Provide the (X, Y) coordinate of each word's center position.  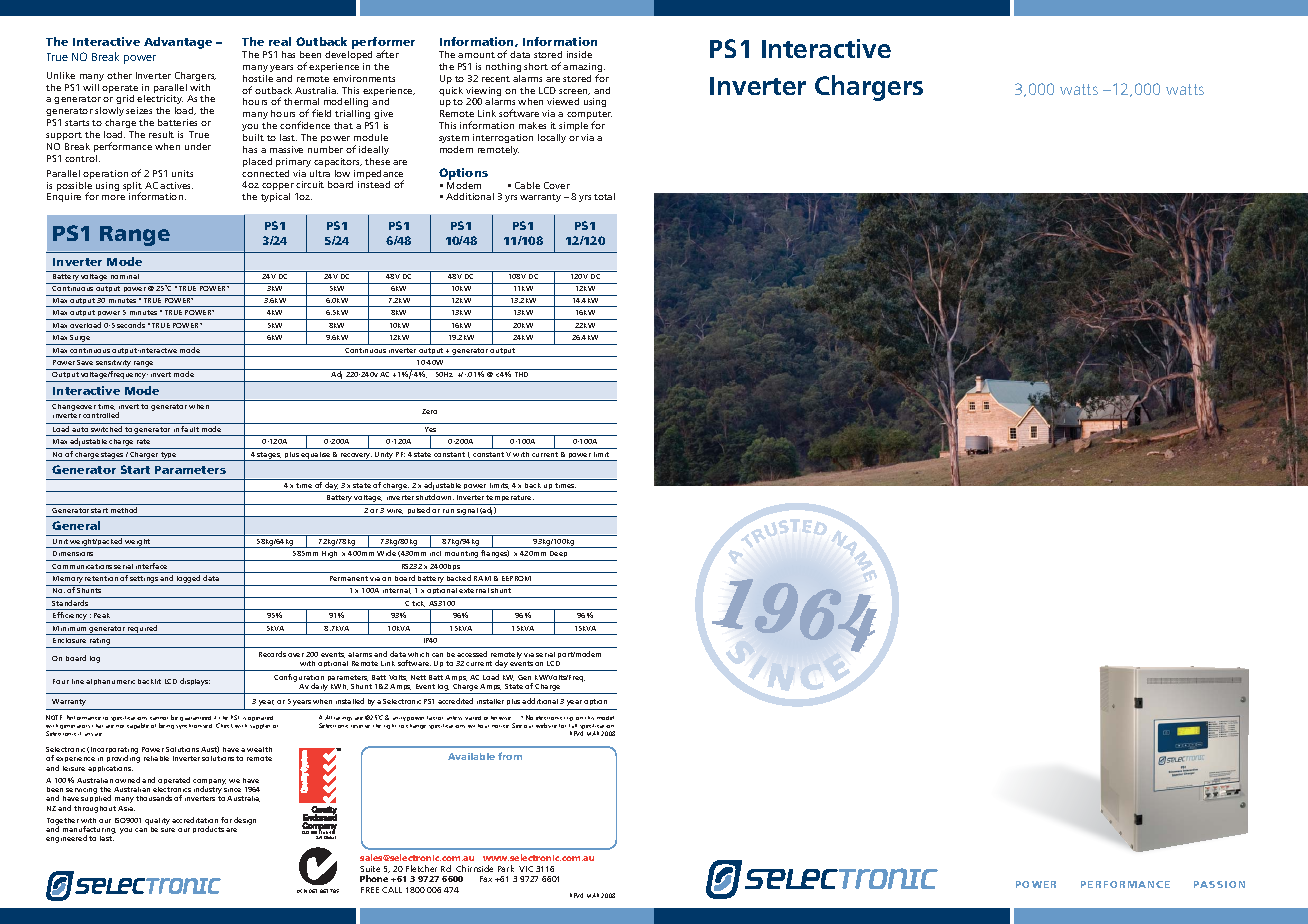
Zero (429, 411)
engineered (66, 839)
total (604, 196)
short (536, 66)
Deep (559, 556)
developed (348, 55)
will (91, 87)
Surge (81, 340)
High (330, 556)
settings (144, 581)
